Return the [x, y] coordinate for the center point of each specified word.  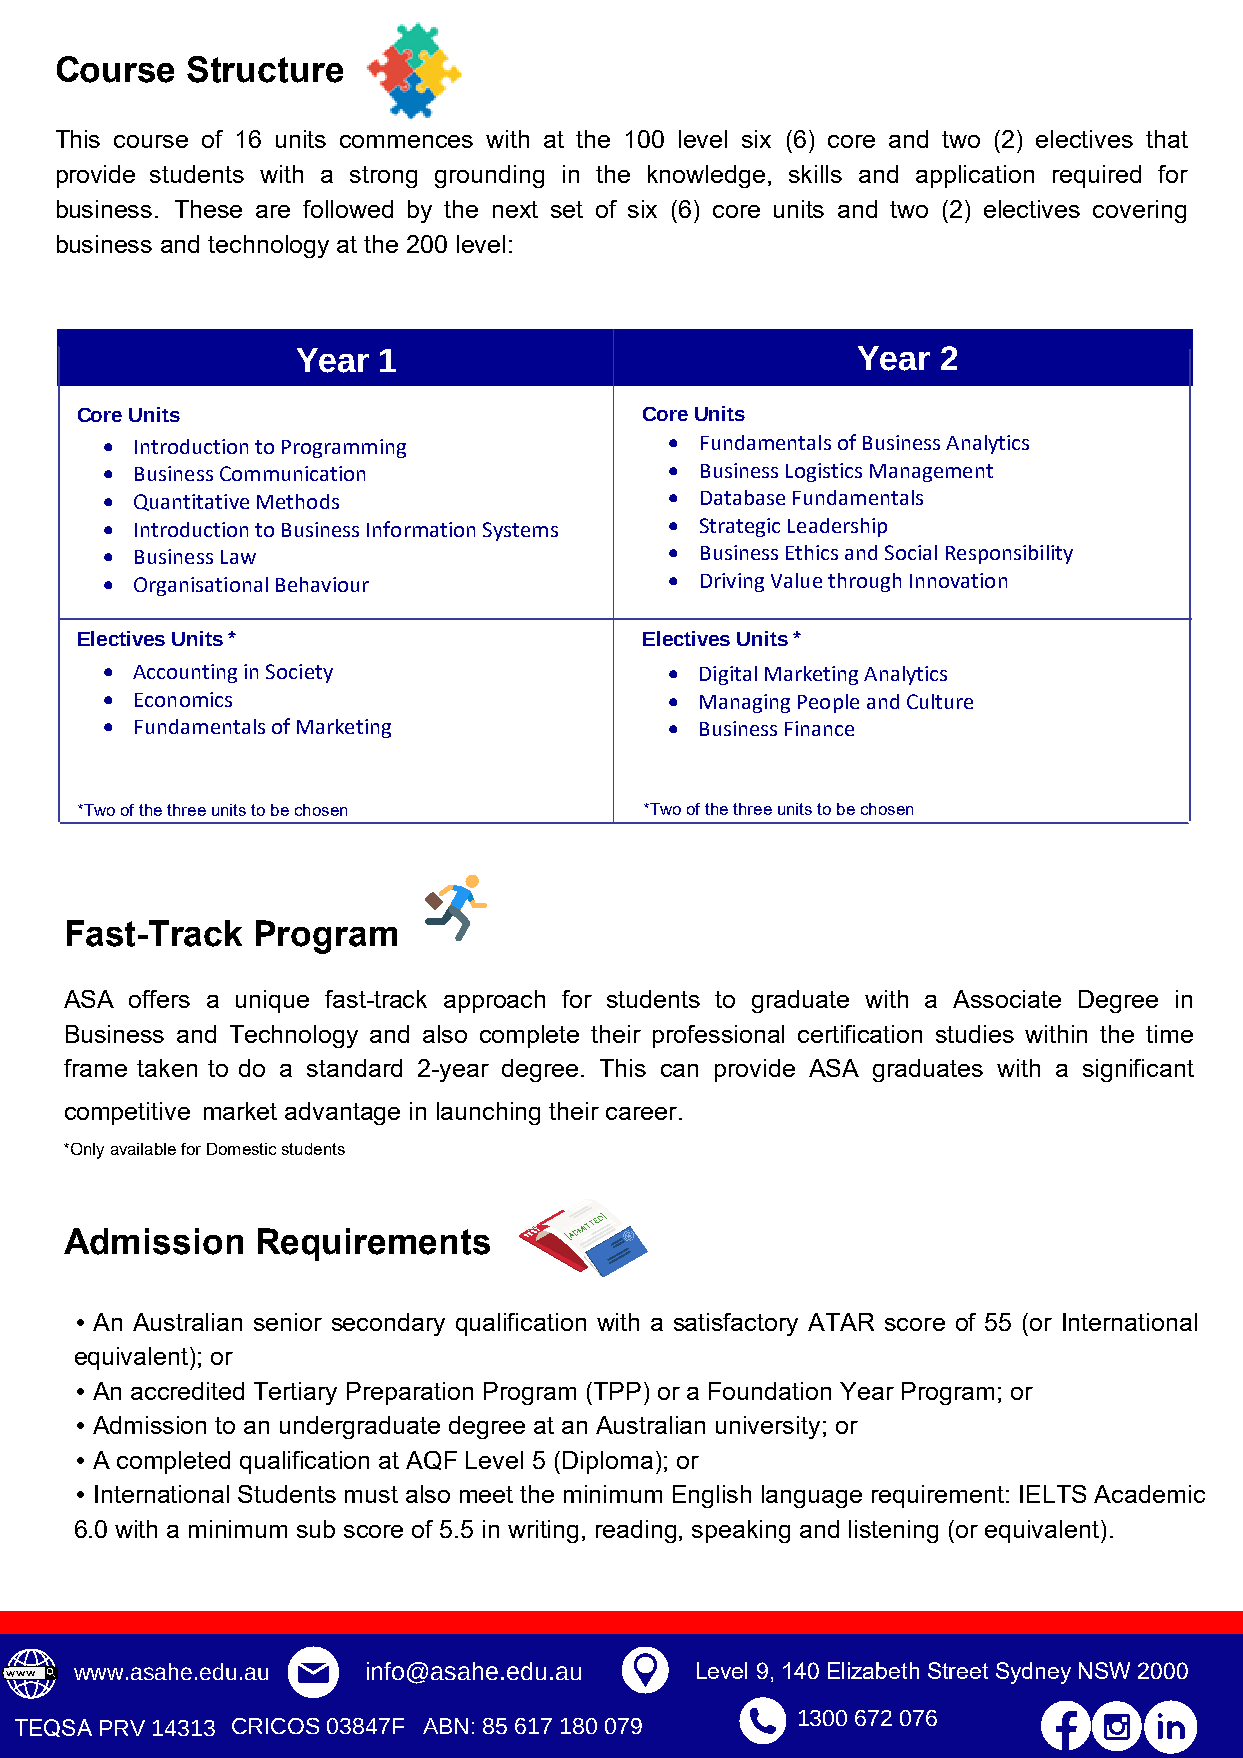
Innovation [958, 580]
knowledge [706, 176]
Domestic [241, 1149]
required [1097, 176]
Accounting [185, 673]
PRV [122, 1728]
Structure [265, 69]
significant [1138, 1070]
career [643, 1113]
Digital [728, 675]
